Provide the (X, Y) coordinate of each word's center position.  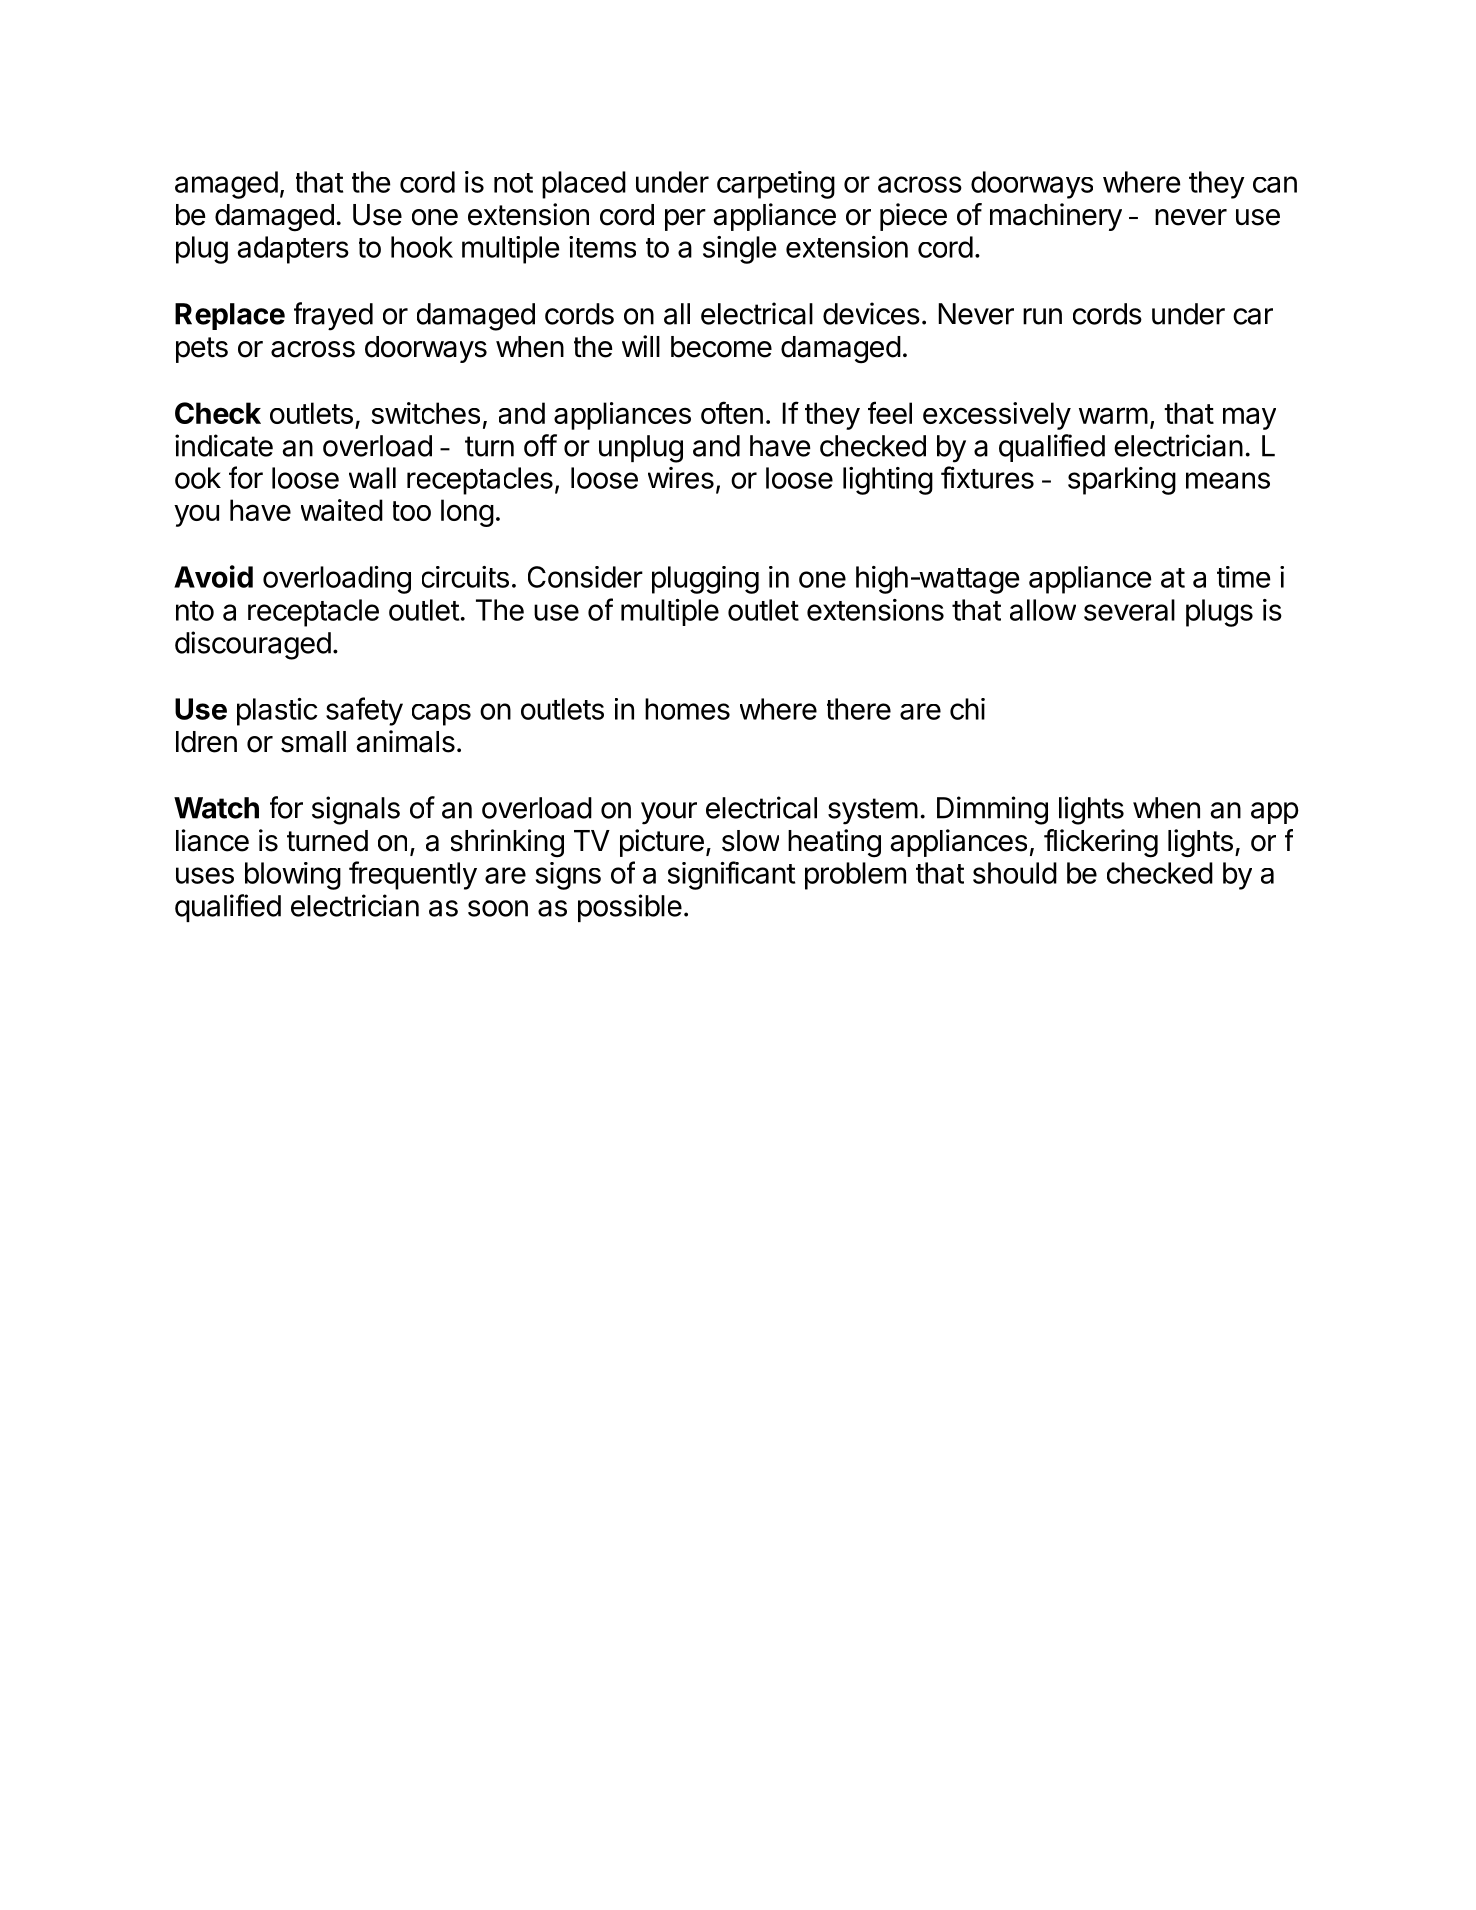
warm (1113, 415)
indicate (224, 445)
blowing (293, 876)
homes (687, 709)
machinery (1056, 217)
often (732, 412)
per (685, 220)
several (1129, 610)
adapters (293, 250)
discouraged (253, 645)
